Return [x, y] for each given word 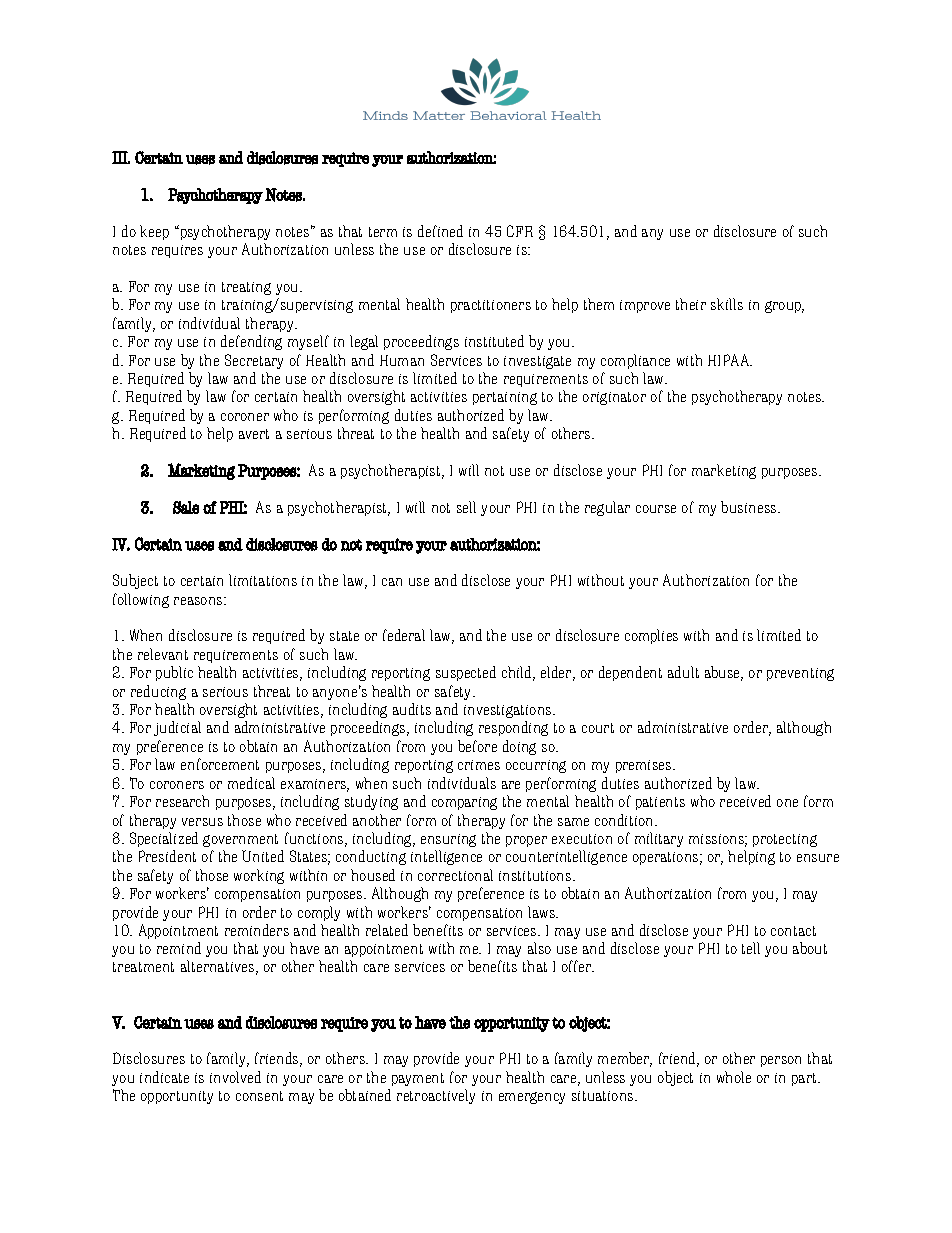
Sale [186, 507]
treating [246, 288]
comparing [464, 803]
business [750, 507]
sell [466, 507]
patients [660, 803]
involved [235, 1077]
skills [727, 304]
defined [440, 231]
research [182, 801]
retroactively [436, 1096]
